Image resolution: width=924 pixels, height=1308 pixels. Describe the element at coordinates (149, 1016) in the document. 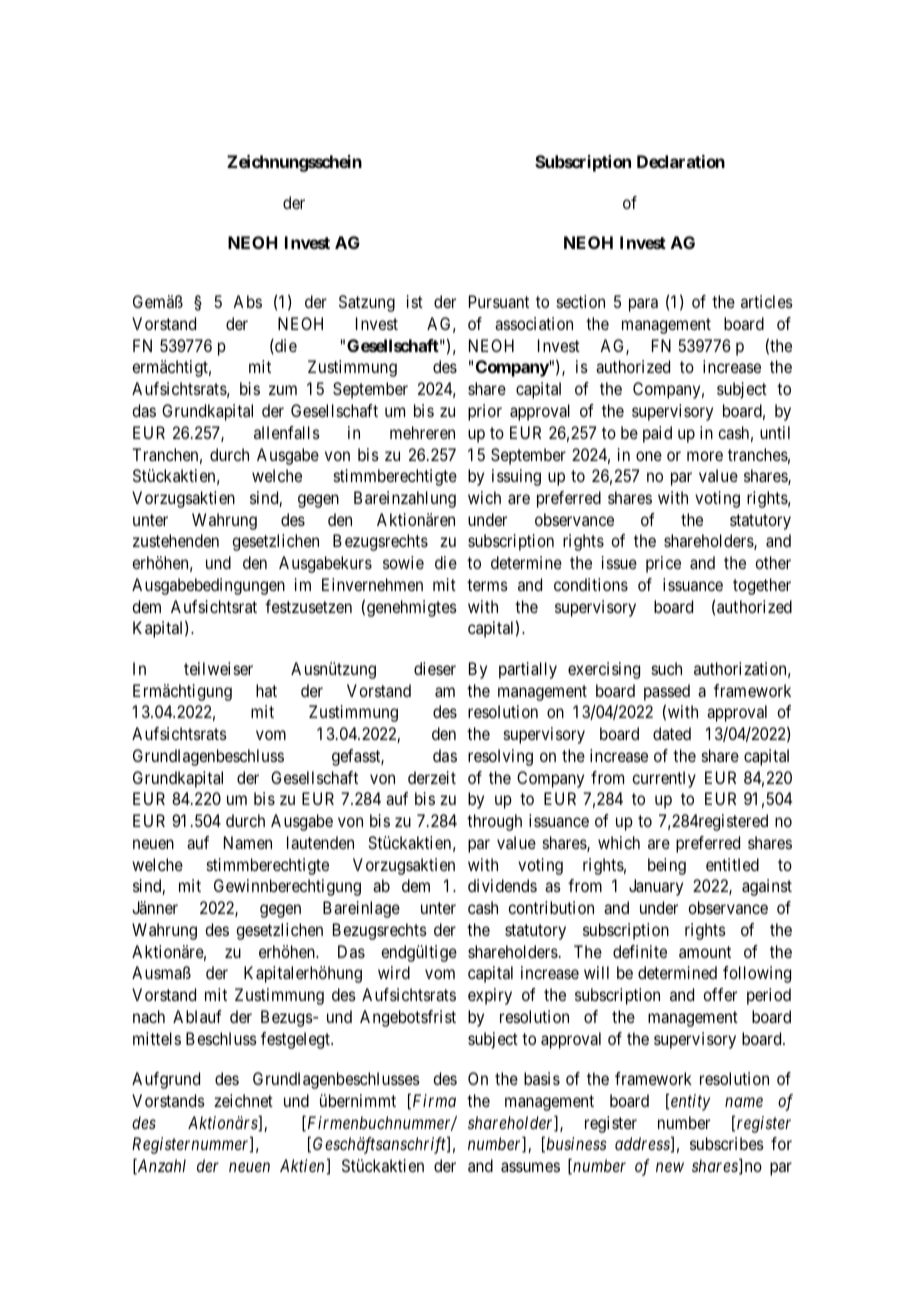

I see `nach` at that location.
